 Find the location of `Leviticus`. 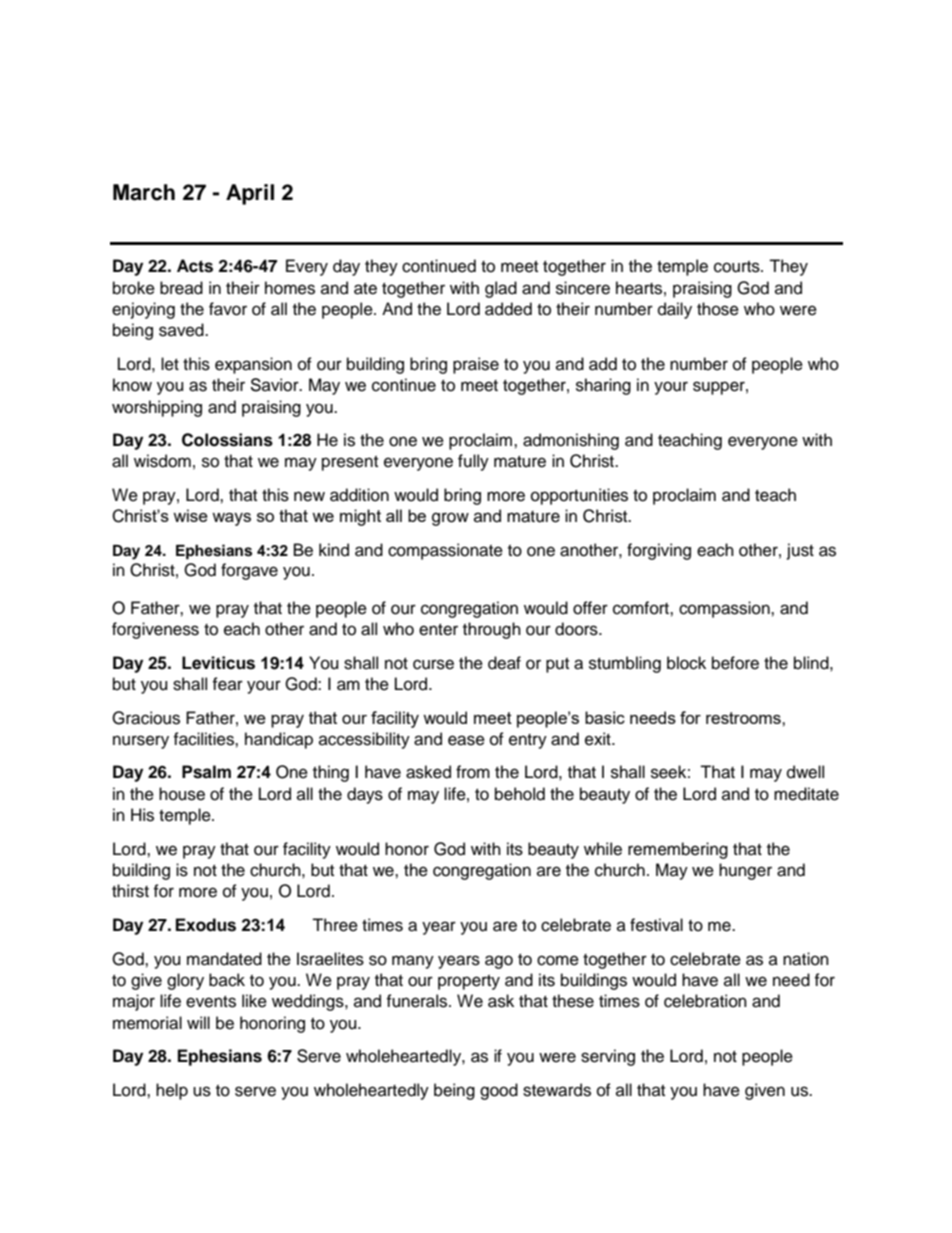

Leviticus is located at coordinates (218, 663).
